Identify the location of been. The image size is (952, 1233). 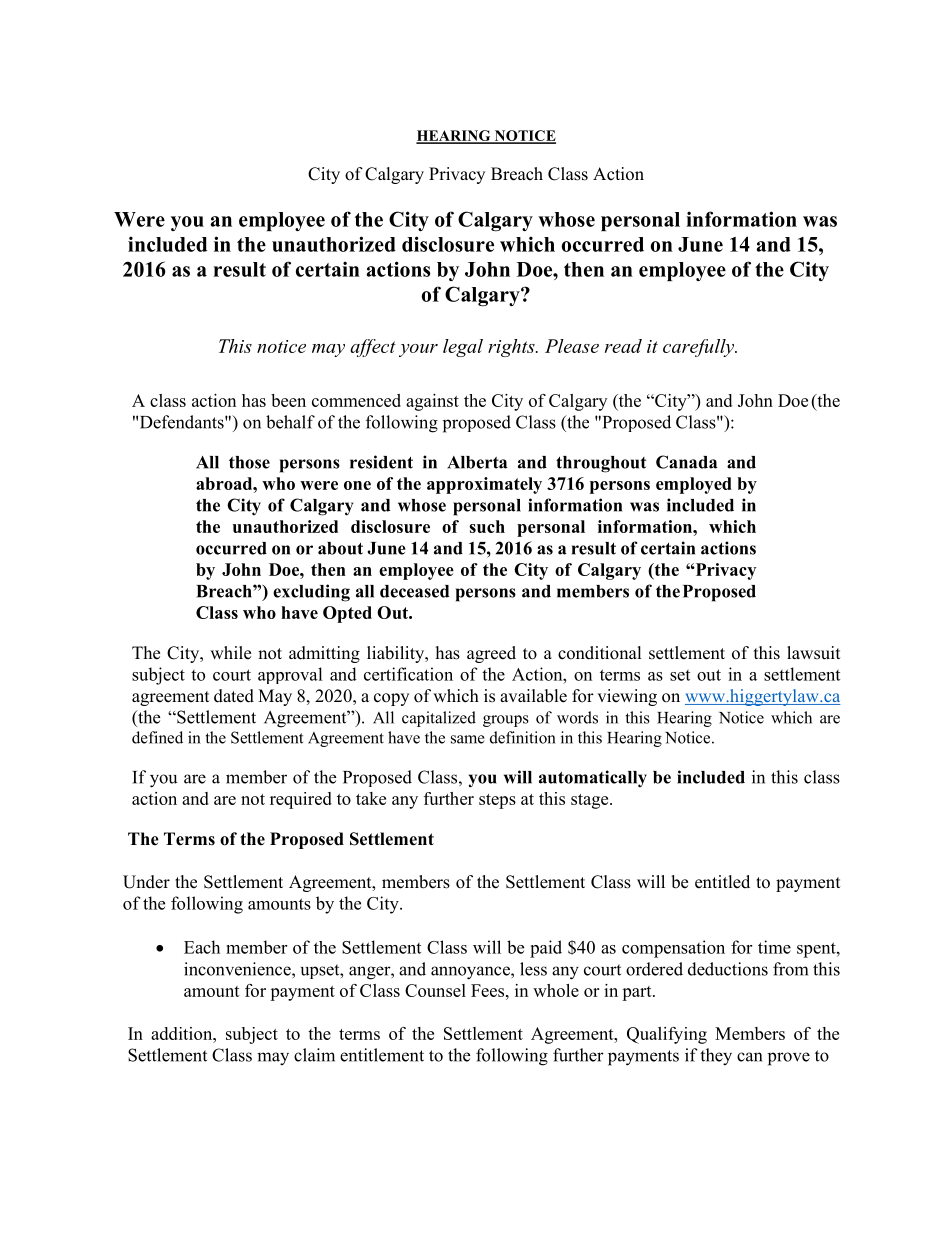
(288, 400).
